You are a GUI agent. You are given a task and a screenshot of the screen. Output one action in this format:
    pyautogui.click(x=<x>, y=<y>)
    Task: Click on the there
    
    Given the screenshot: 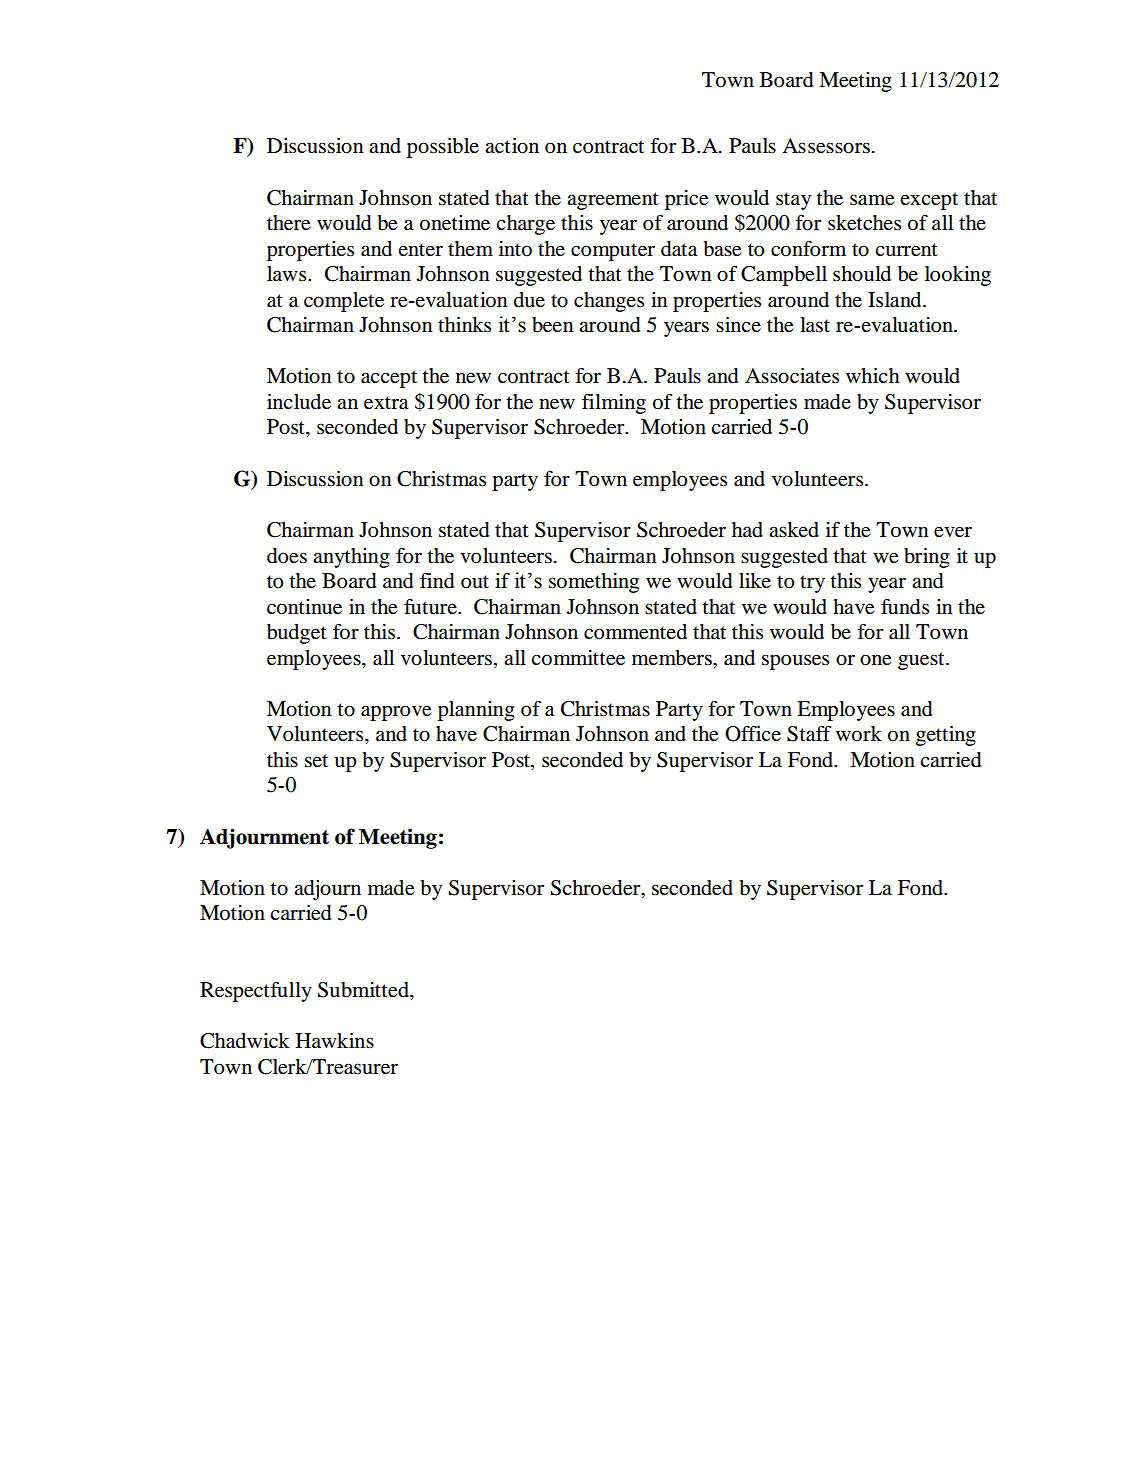 What is the action you would take?
    pyautogui.click(x=289, y=223)
